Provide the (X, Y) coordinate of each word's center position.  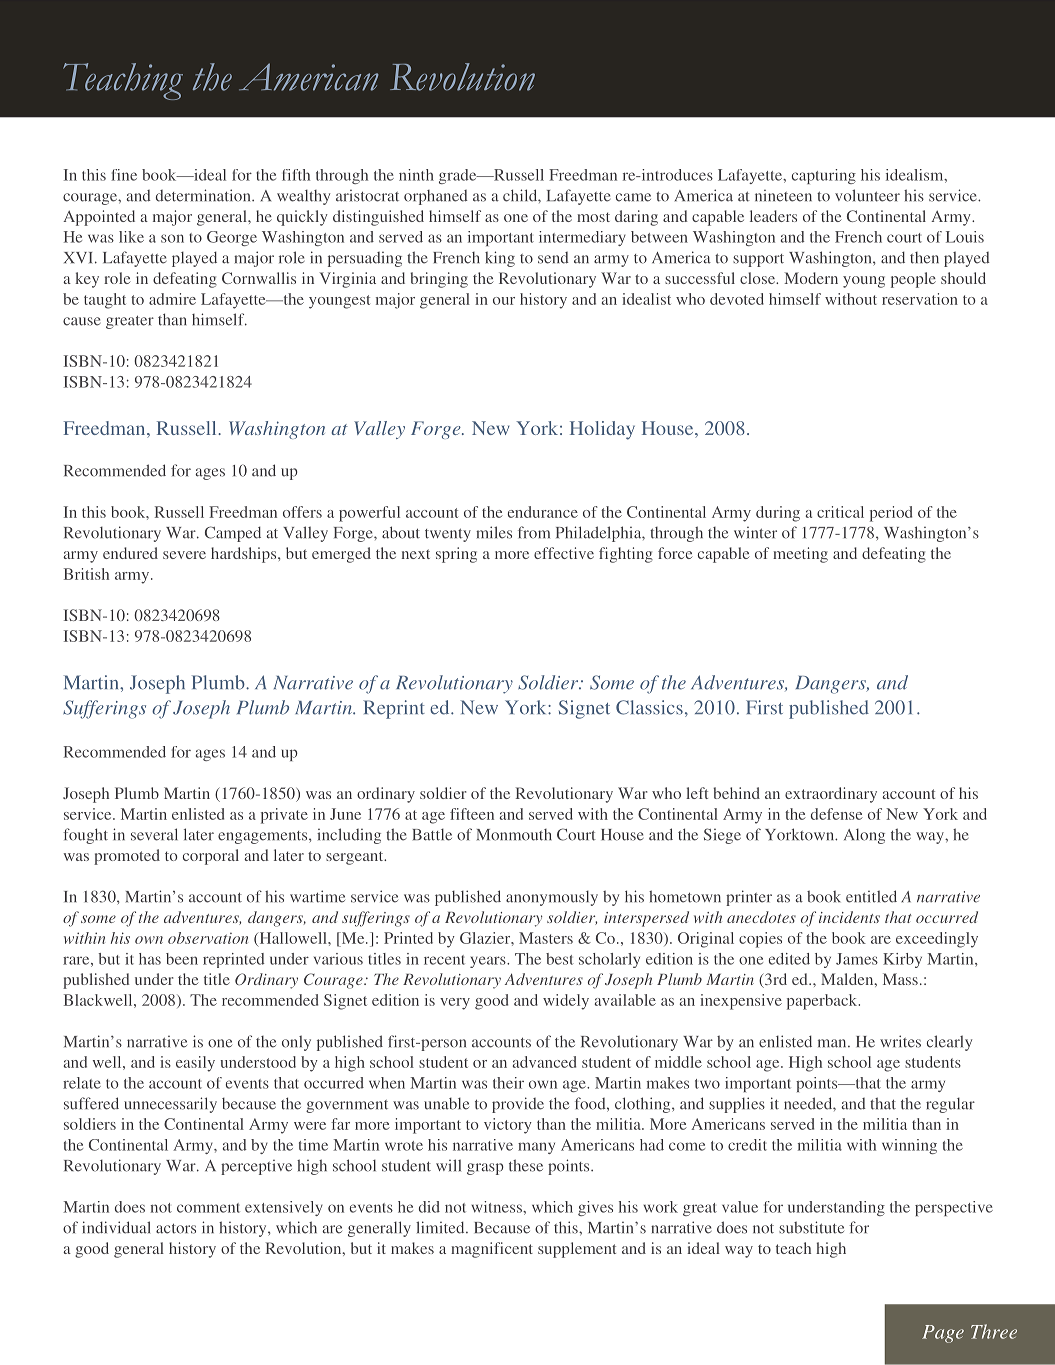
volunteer (867, 195)
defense (837, 814)
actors (176, 1229)
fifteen (472, 814)
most (593, 217)
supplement (577, 1250)
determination (204, 195)
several (154, 834)
